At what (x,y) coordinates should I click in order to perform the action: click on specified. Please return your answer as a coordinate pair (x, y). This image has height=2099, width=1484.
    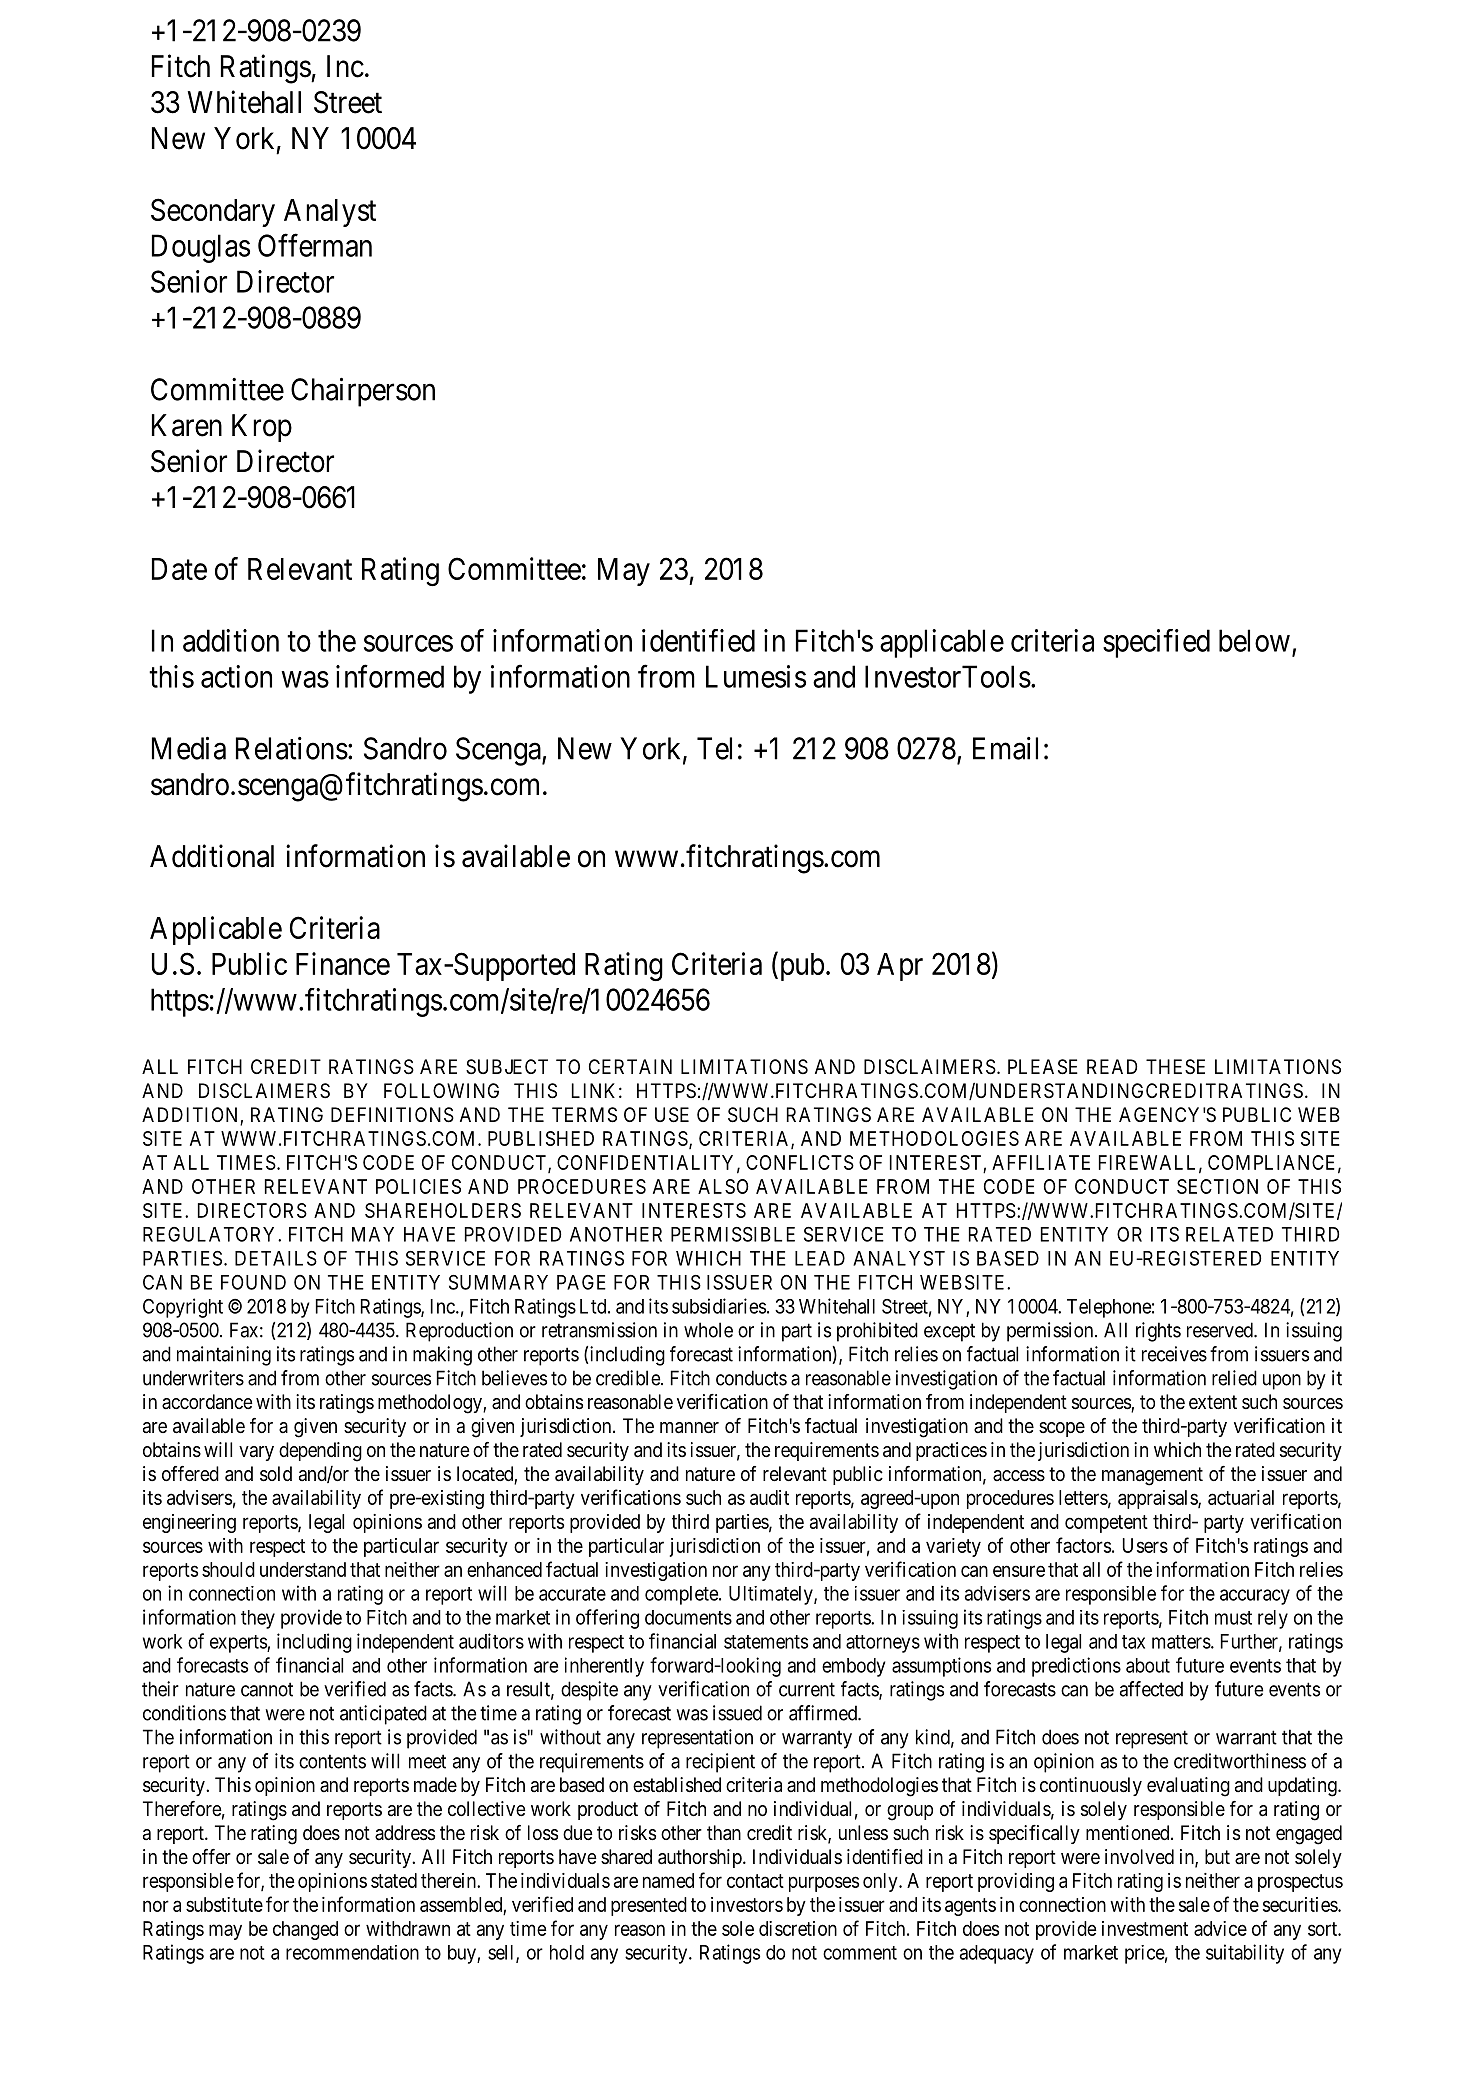
    Looking at the image, I should click on (1156, 643).
